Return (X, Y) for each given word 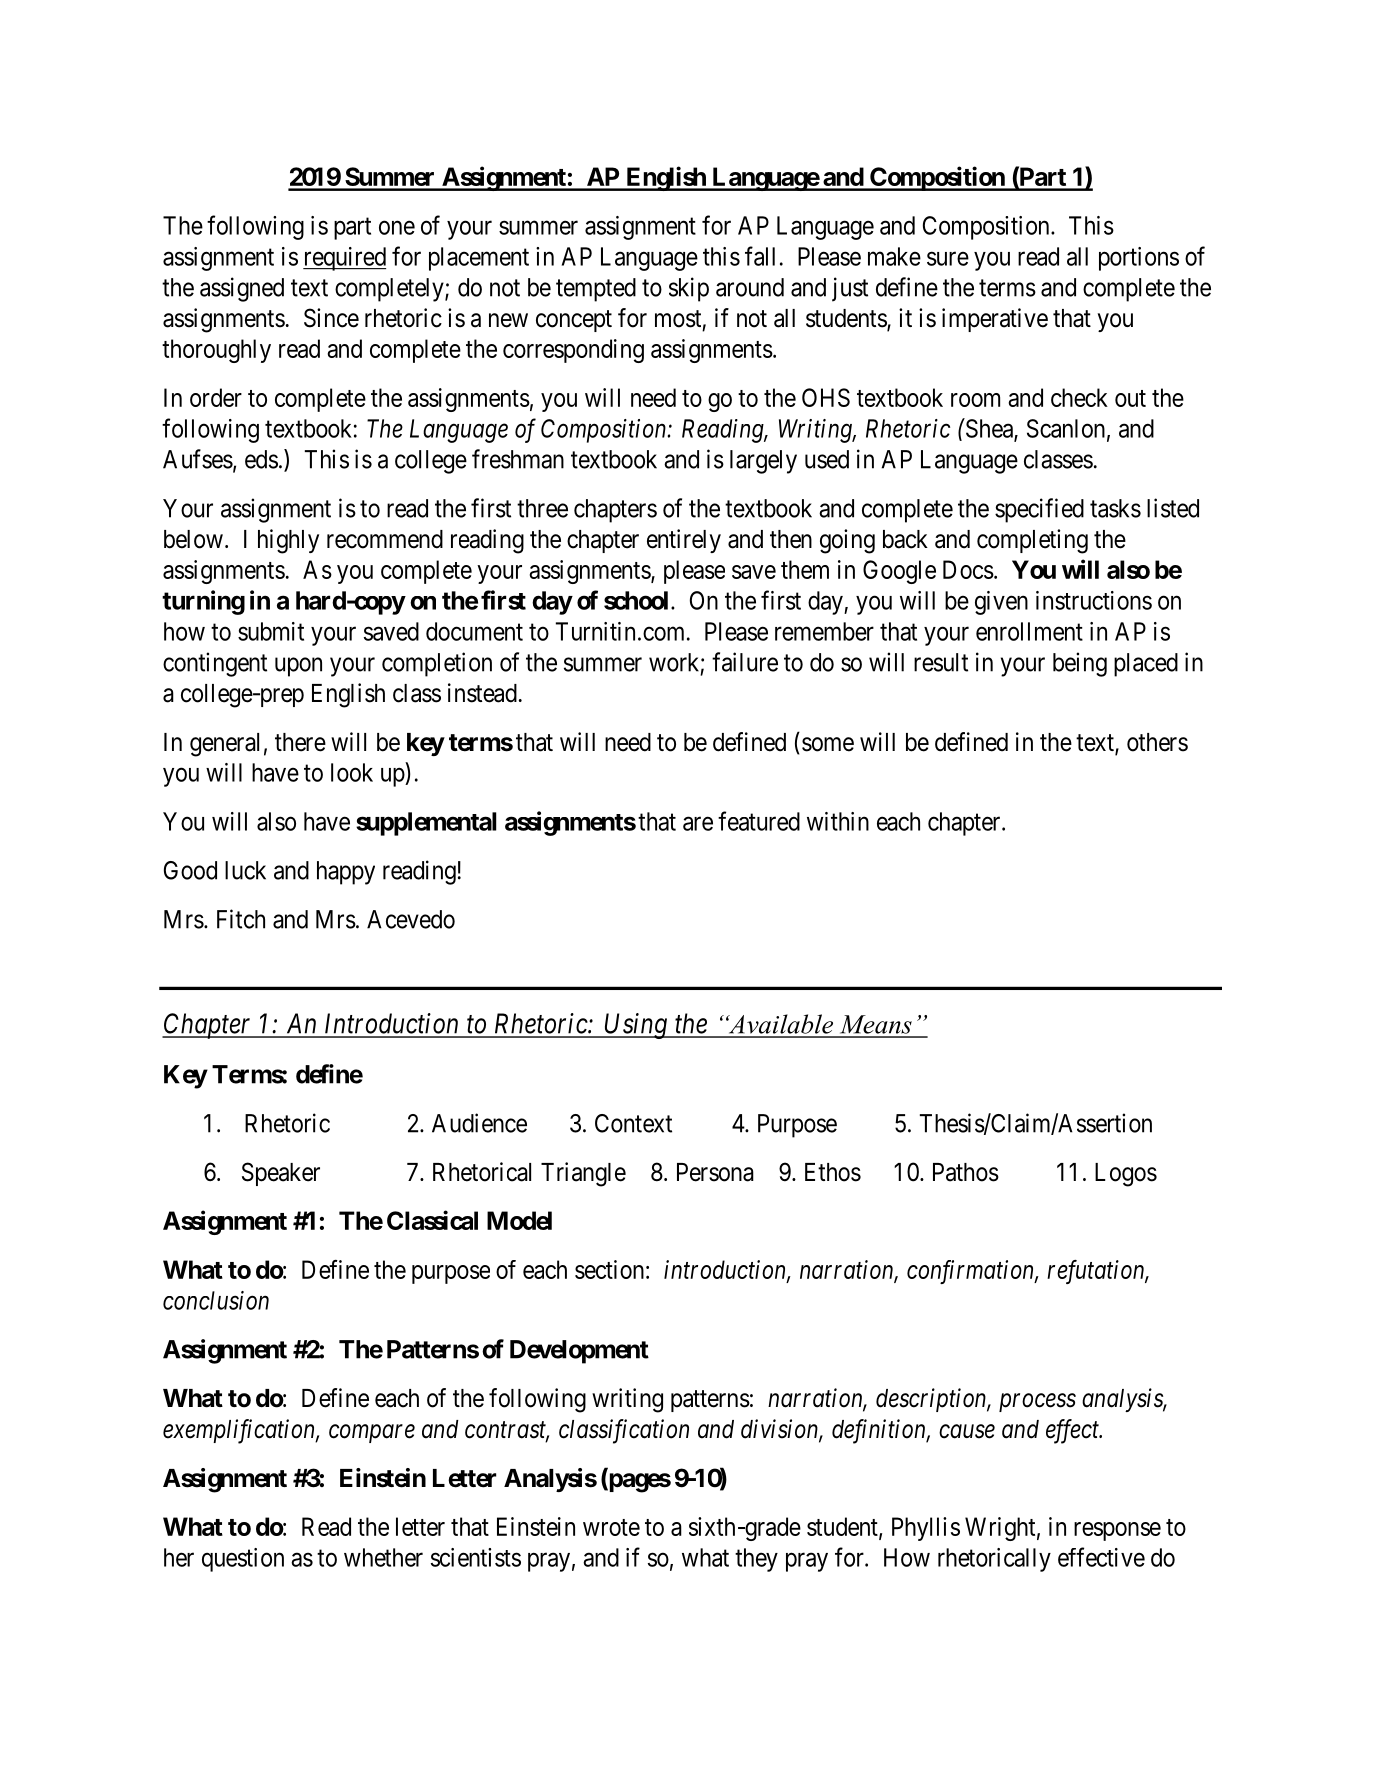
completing (1032, 541)
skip (689, 289)
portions (1139, 259)
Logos (1126, 1175)
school (636, 600)
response (1117, 1531)
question (243, 1560)
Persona (715, 1172)
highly (288, 541)
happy (346, 873)
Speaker (281, 1174)
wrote (611, 1527)
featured (759, 821)
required (344, 259)
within (838, 821)
